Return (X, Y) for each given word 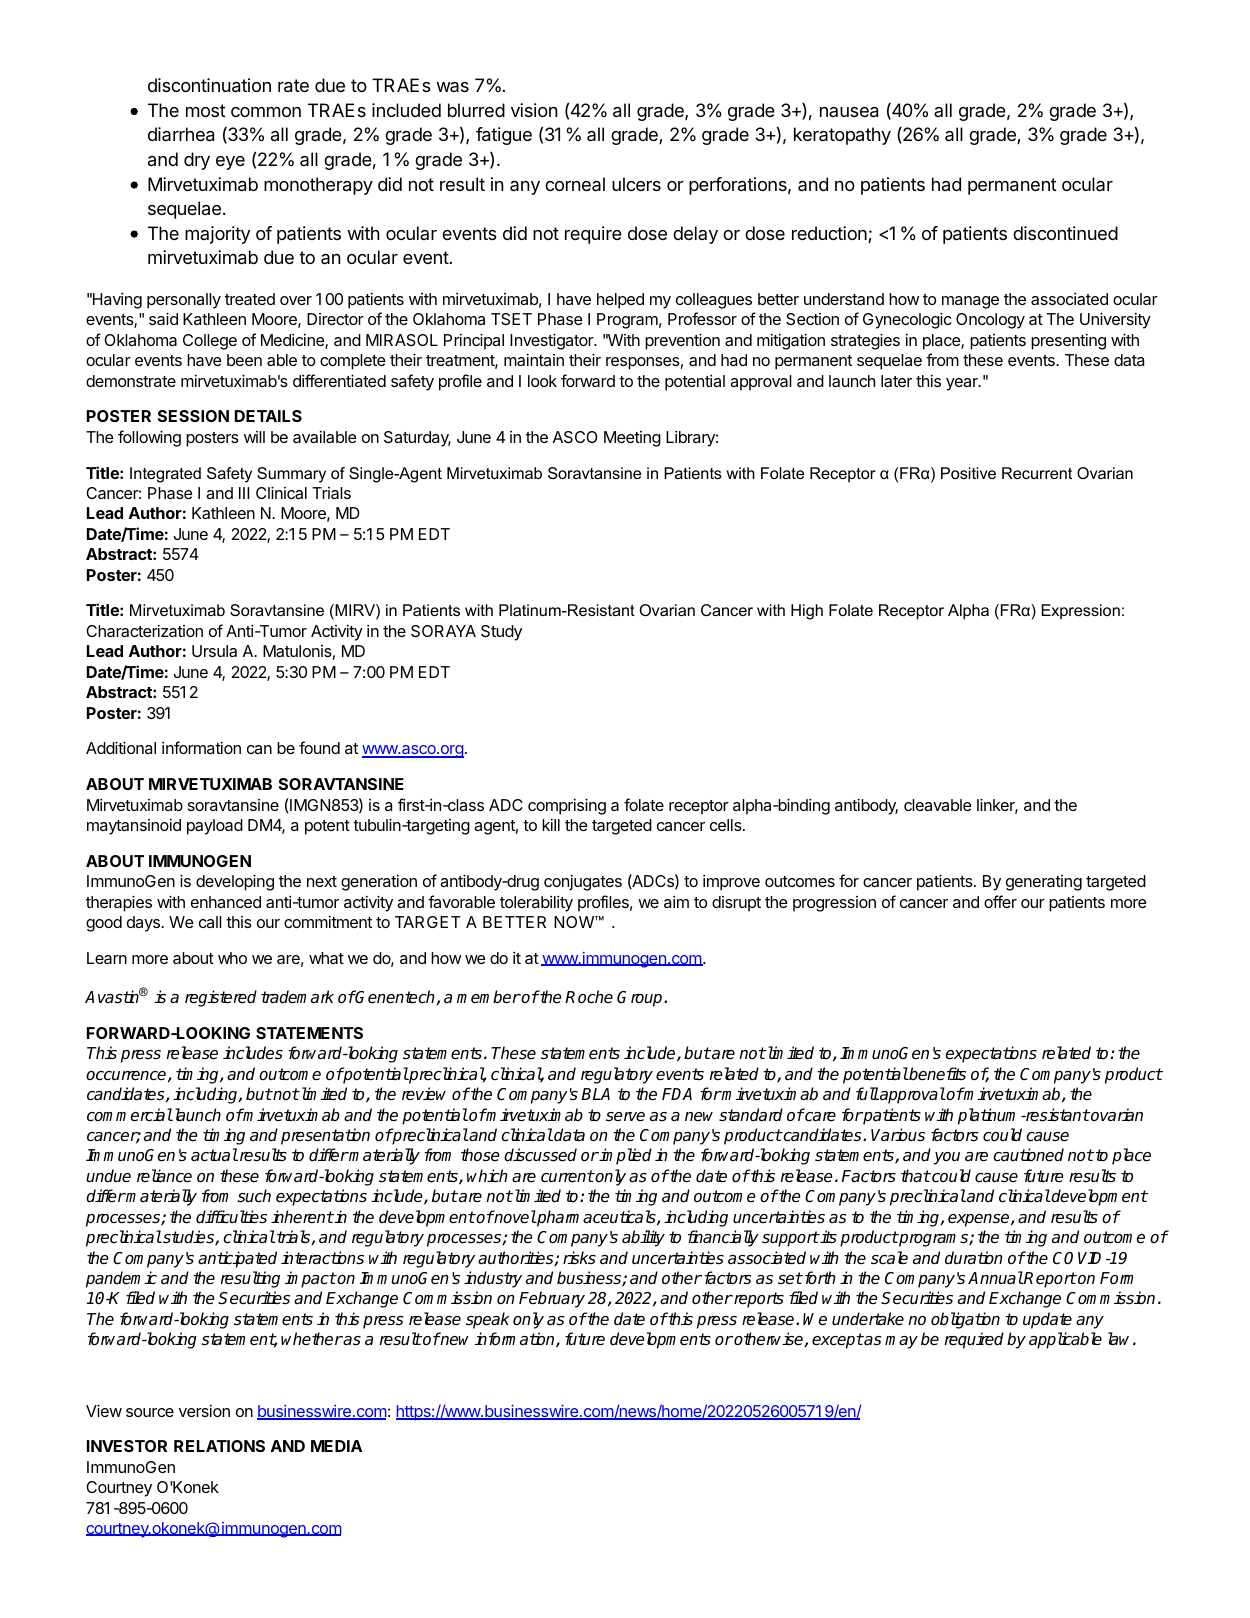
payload (215, 827)
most (206, 110)
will (254, 437)
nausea (849, 112)
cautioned (1028, 1155)
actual (214, 1155)
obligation (965, 1320)
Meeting (632, 439)
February (552, 1299)
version (204, 1411)
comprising (567, 806)
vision (534, 110)
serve (625, 1117)
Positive (968, 473)
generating (1044, 883)
